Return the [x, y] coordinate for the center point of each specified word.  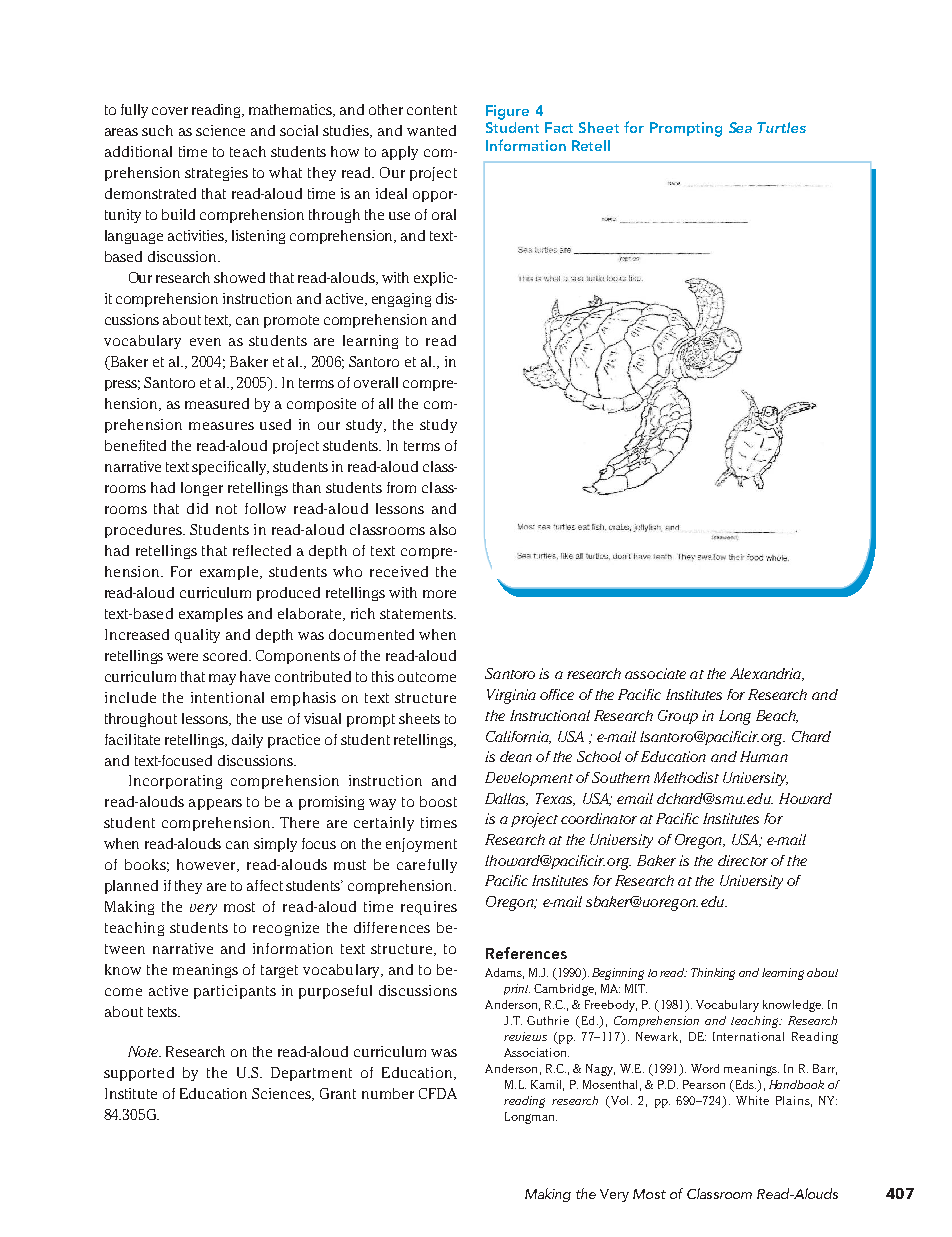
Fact [559, 127]
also [443, 529]
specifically [230, 468]
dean [516, 756]
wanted [431, 130]
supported [139, 1074]
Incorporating [175, 782]
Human [764, 756]
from [401, 487]
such [157, 130]
